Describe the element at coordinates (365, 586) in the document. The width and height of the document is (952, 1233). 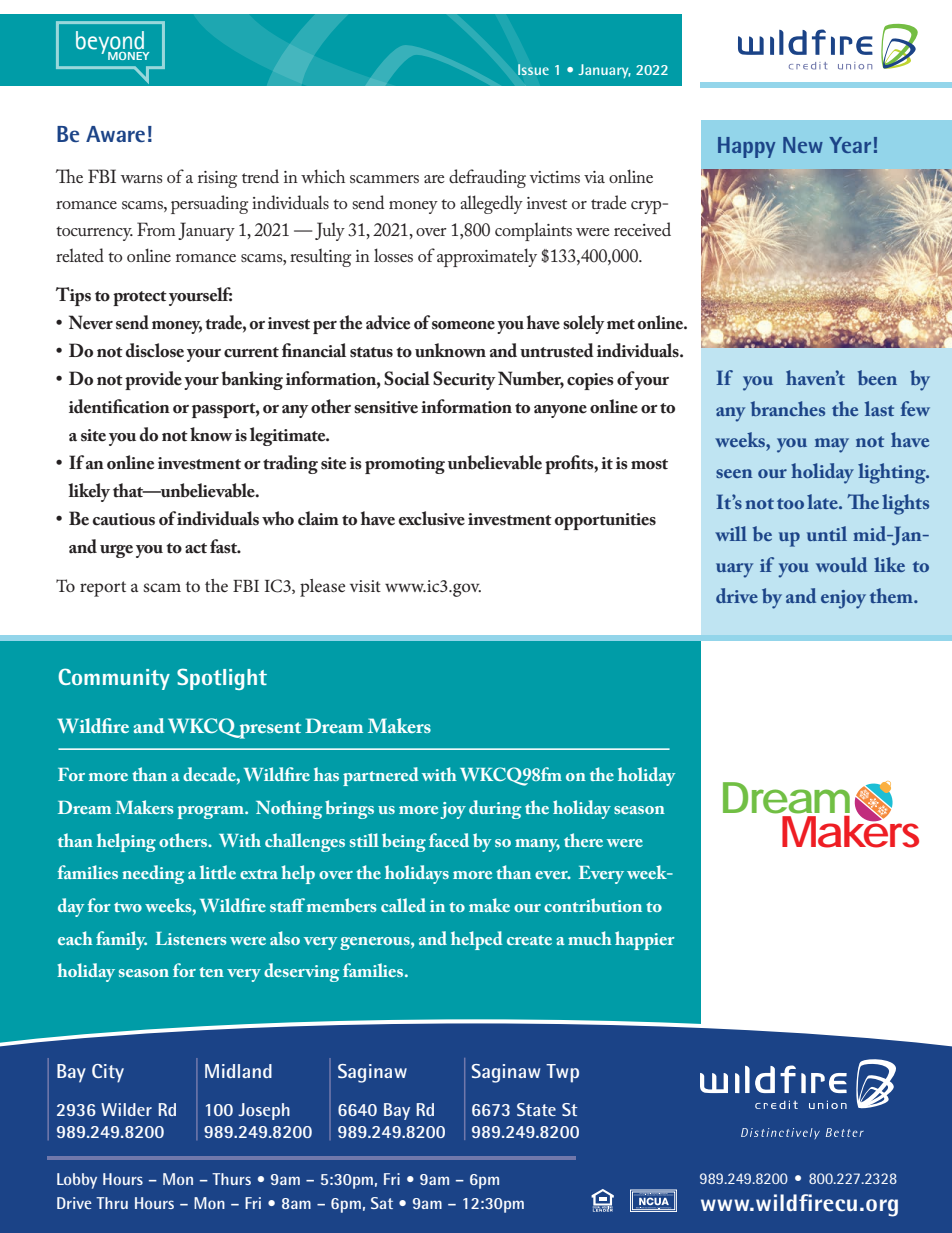
I see `visit` at that location.
